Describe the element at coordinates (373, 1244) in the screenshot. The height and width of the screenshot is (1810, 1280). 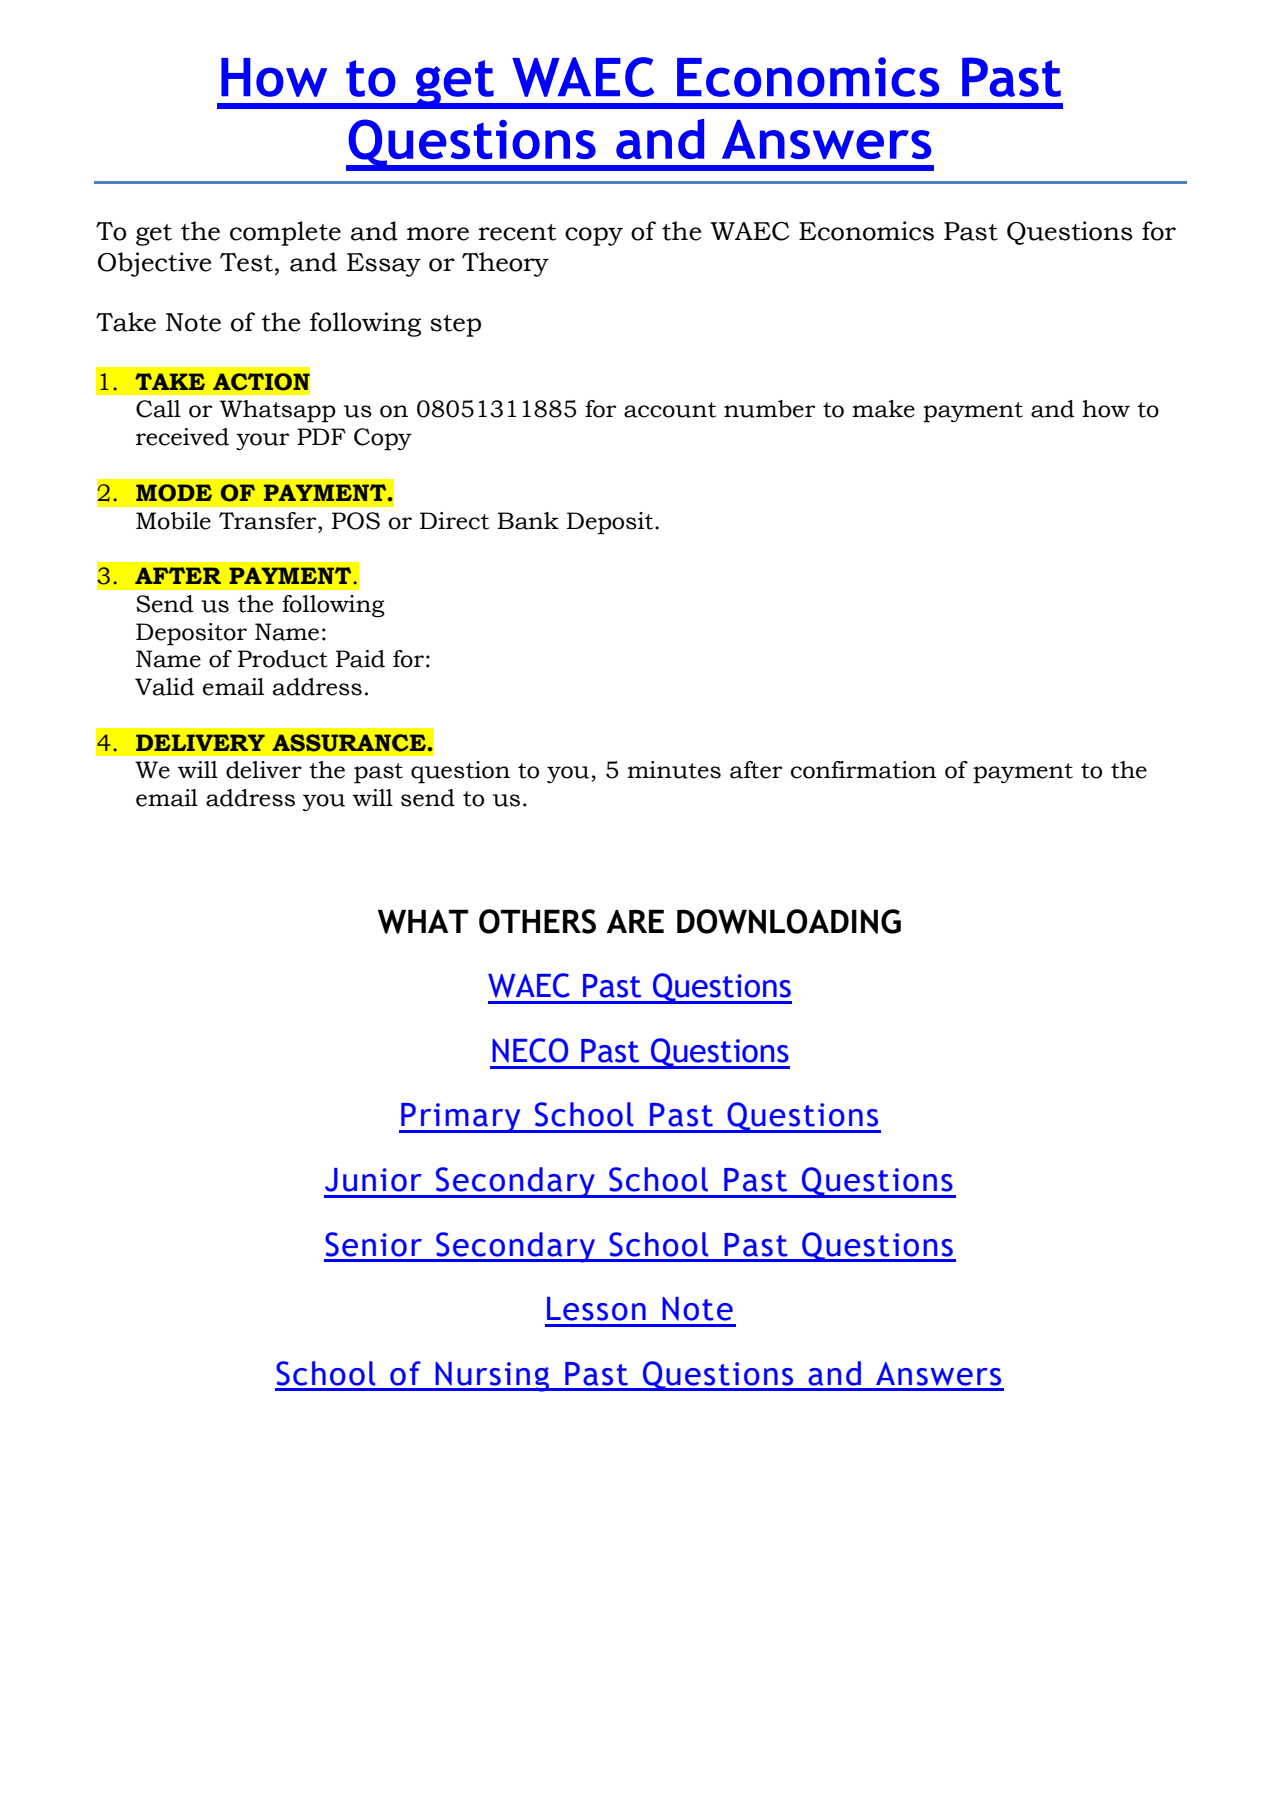
I see `Senior` at that location.
